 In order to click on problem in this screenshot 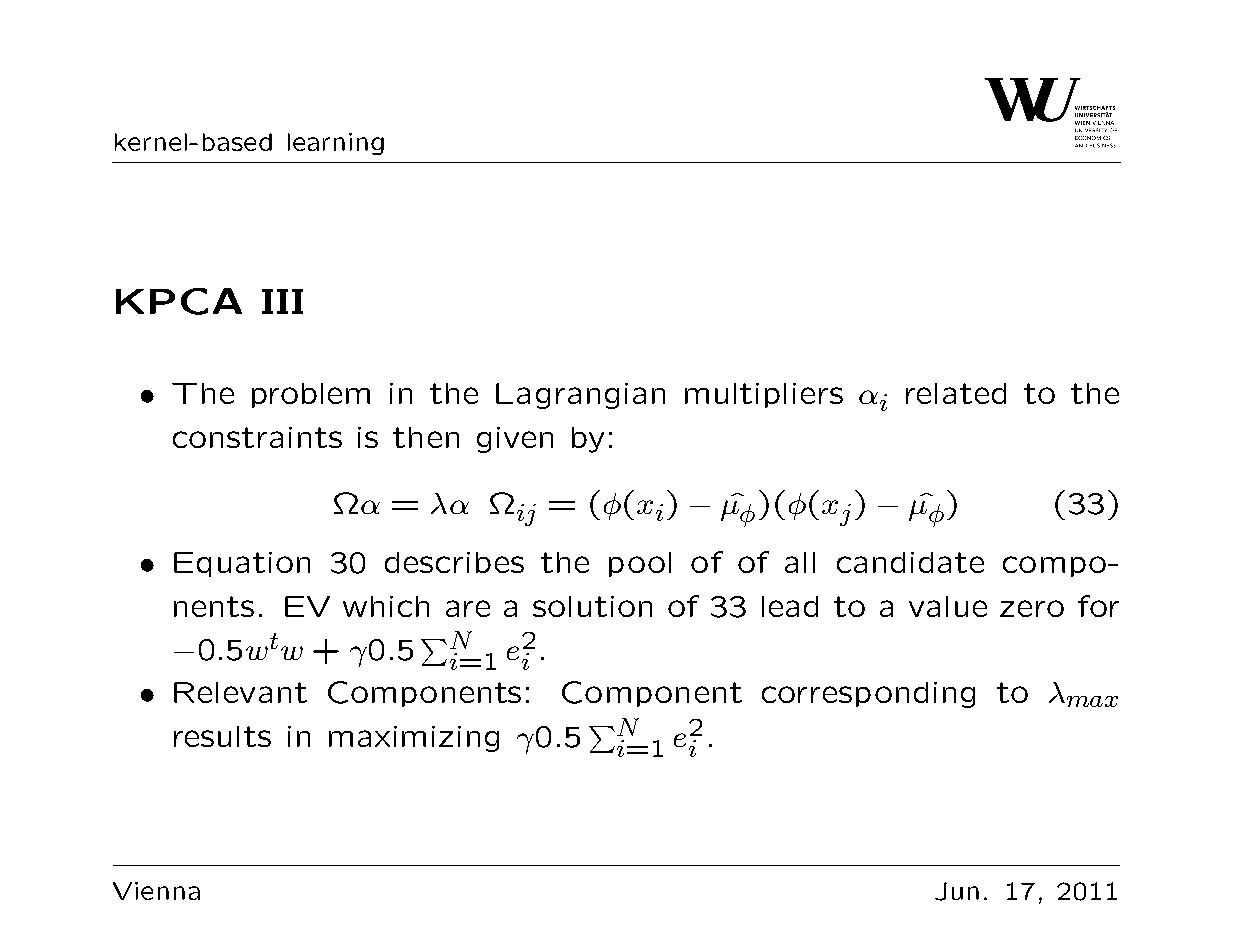, I will do `click(311, 395)`.
